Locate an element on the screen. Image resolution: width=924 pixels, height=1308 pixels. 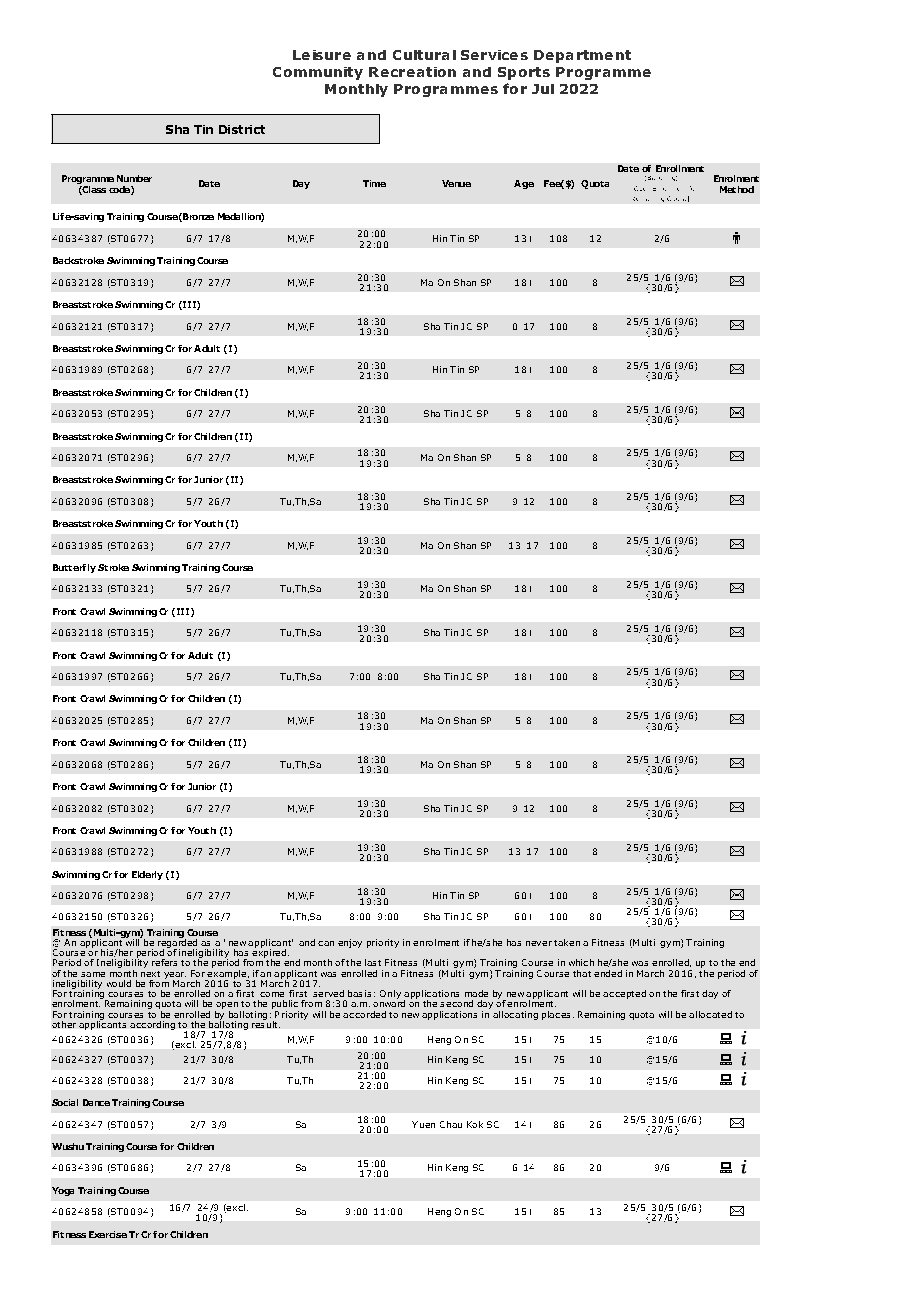
accepted is located at coordinates (624, 994).
